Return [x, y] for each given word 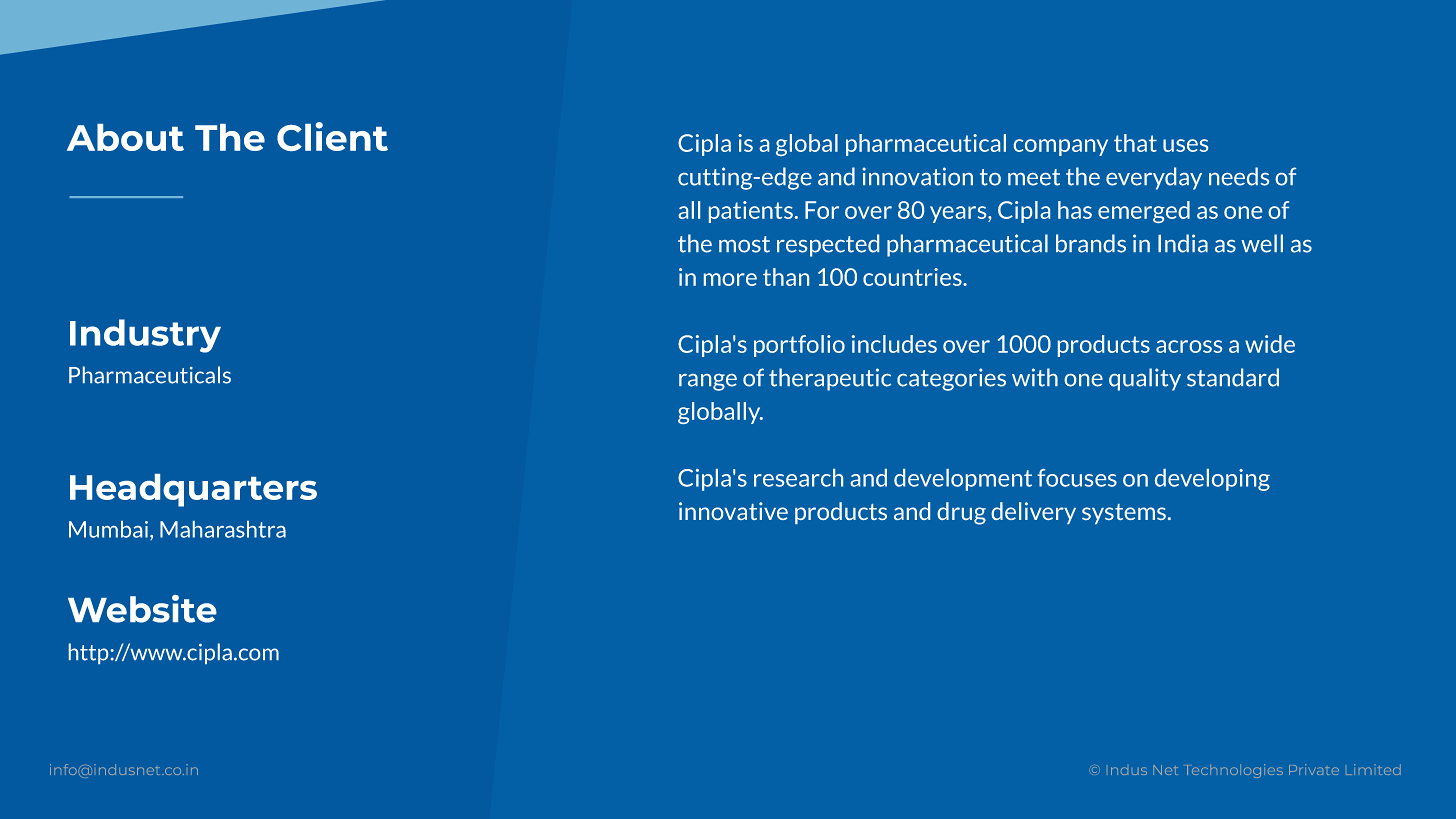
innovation [917, 176]
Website [142, 609]
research [798, 478]
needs [1239, 176]
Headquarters [193, 490]
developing [1212, 480]
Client [332, 136]
